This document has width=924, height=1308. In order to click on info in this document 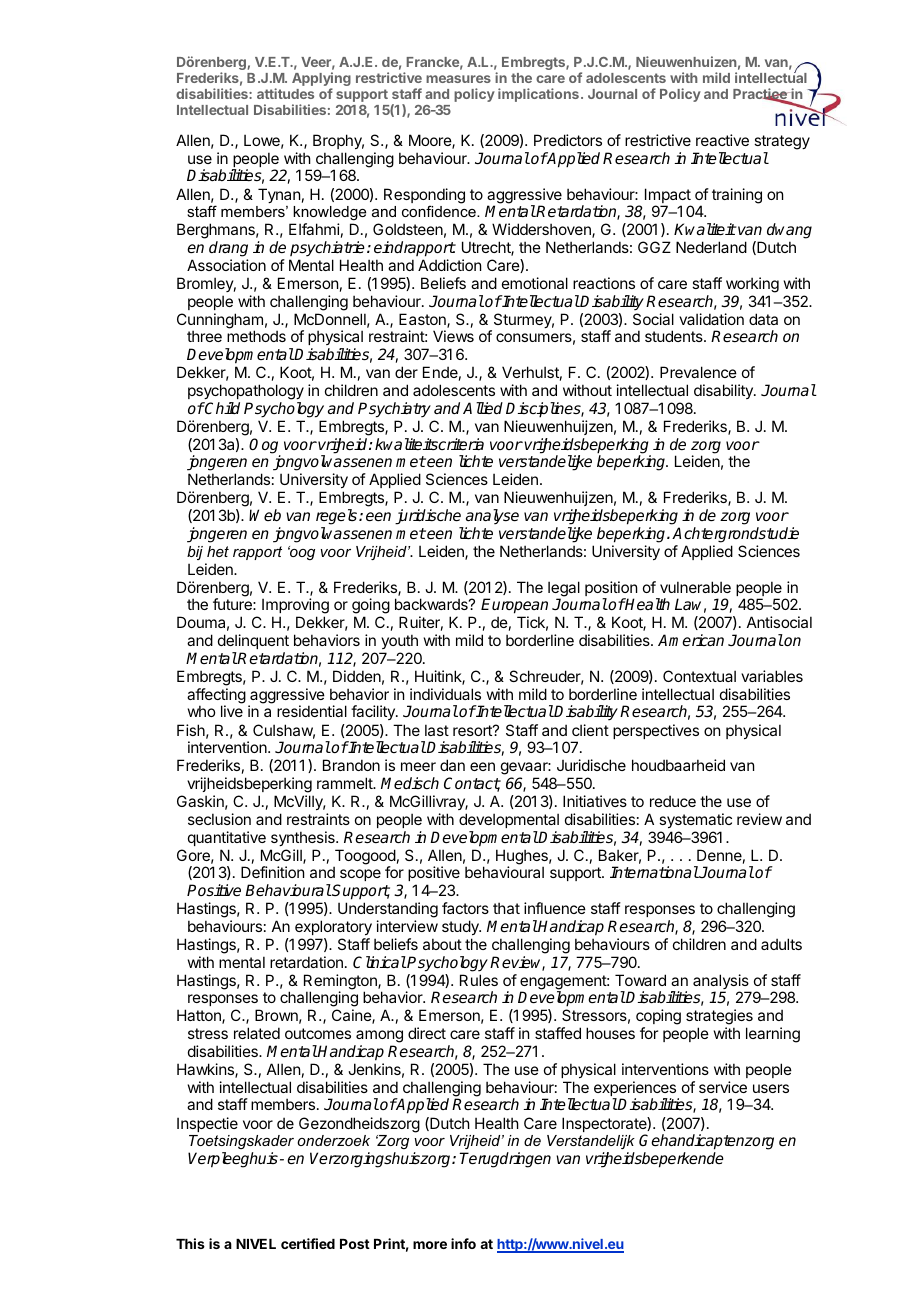, I will do `click(463, 1243)`.
